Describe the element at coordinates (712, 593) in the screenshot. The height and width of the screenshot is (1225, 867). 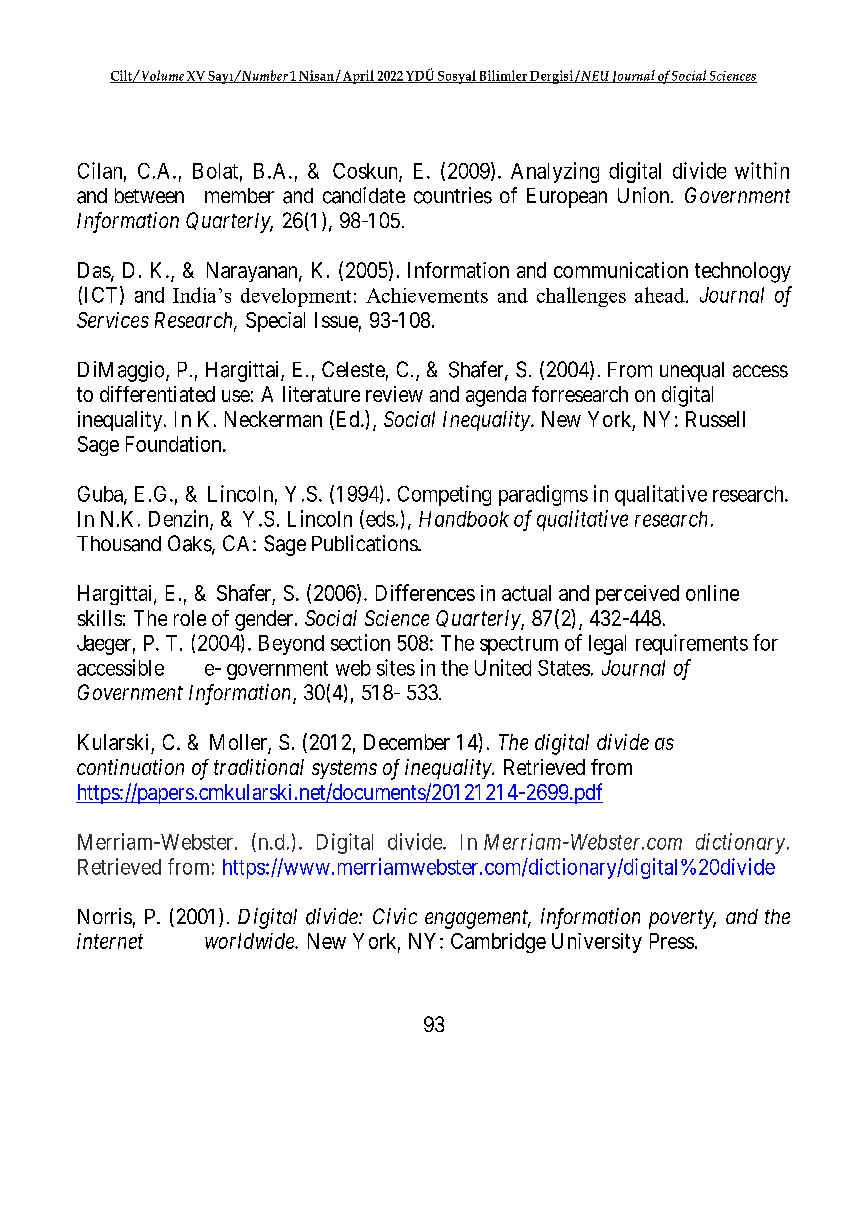
I see `online` at that location.
